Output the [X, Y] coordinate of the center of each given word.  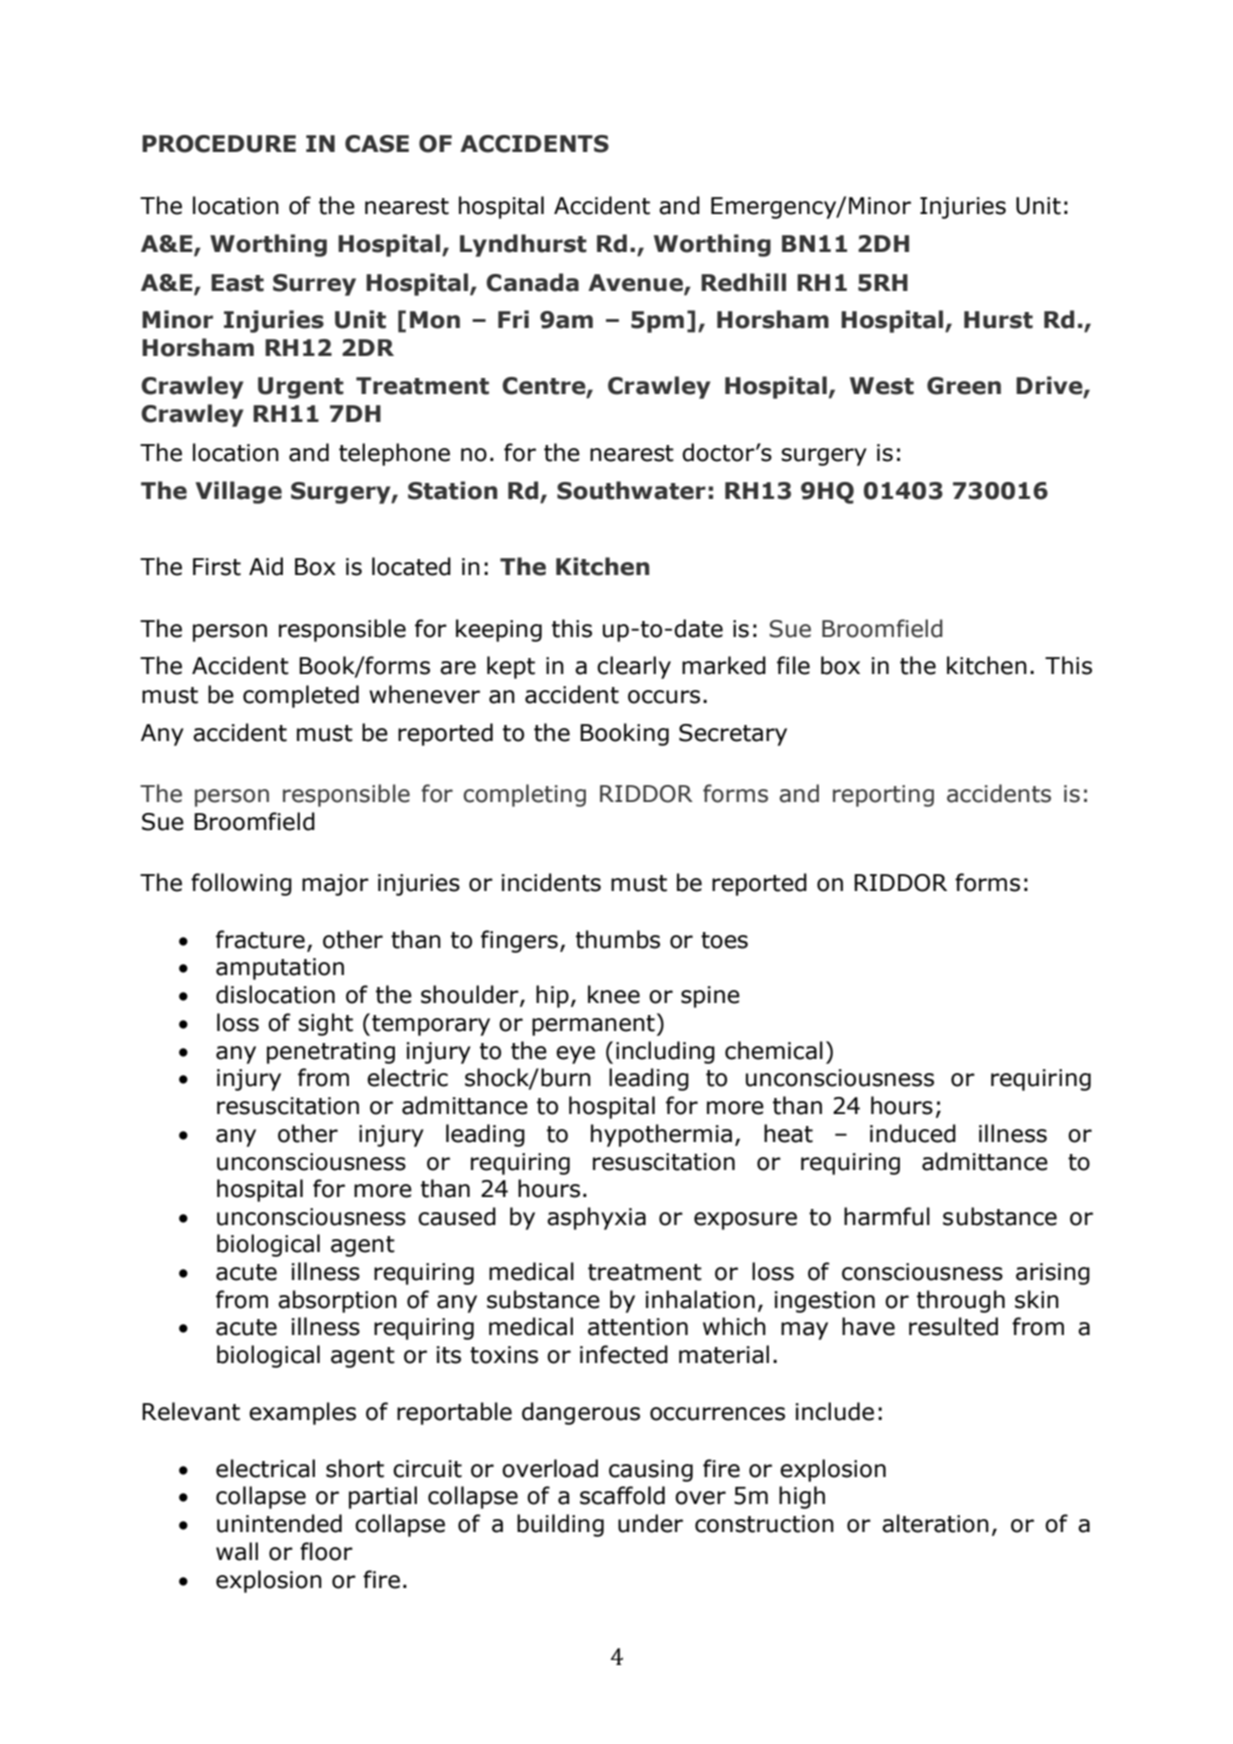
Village [238, 492]
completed [301, 696]
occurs [664, 697]
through [961, 1301]
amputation [280, 969]
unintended [279, 1523]
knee [614, 994]
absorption [337, 1301]
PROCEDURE [219, 144]
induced [913, 1133]
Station [452, 490]
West [882, 386]
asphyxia [596, 1218]
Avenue [636, 283]
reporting [883, 796]
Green [964, 386]
